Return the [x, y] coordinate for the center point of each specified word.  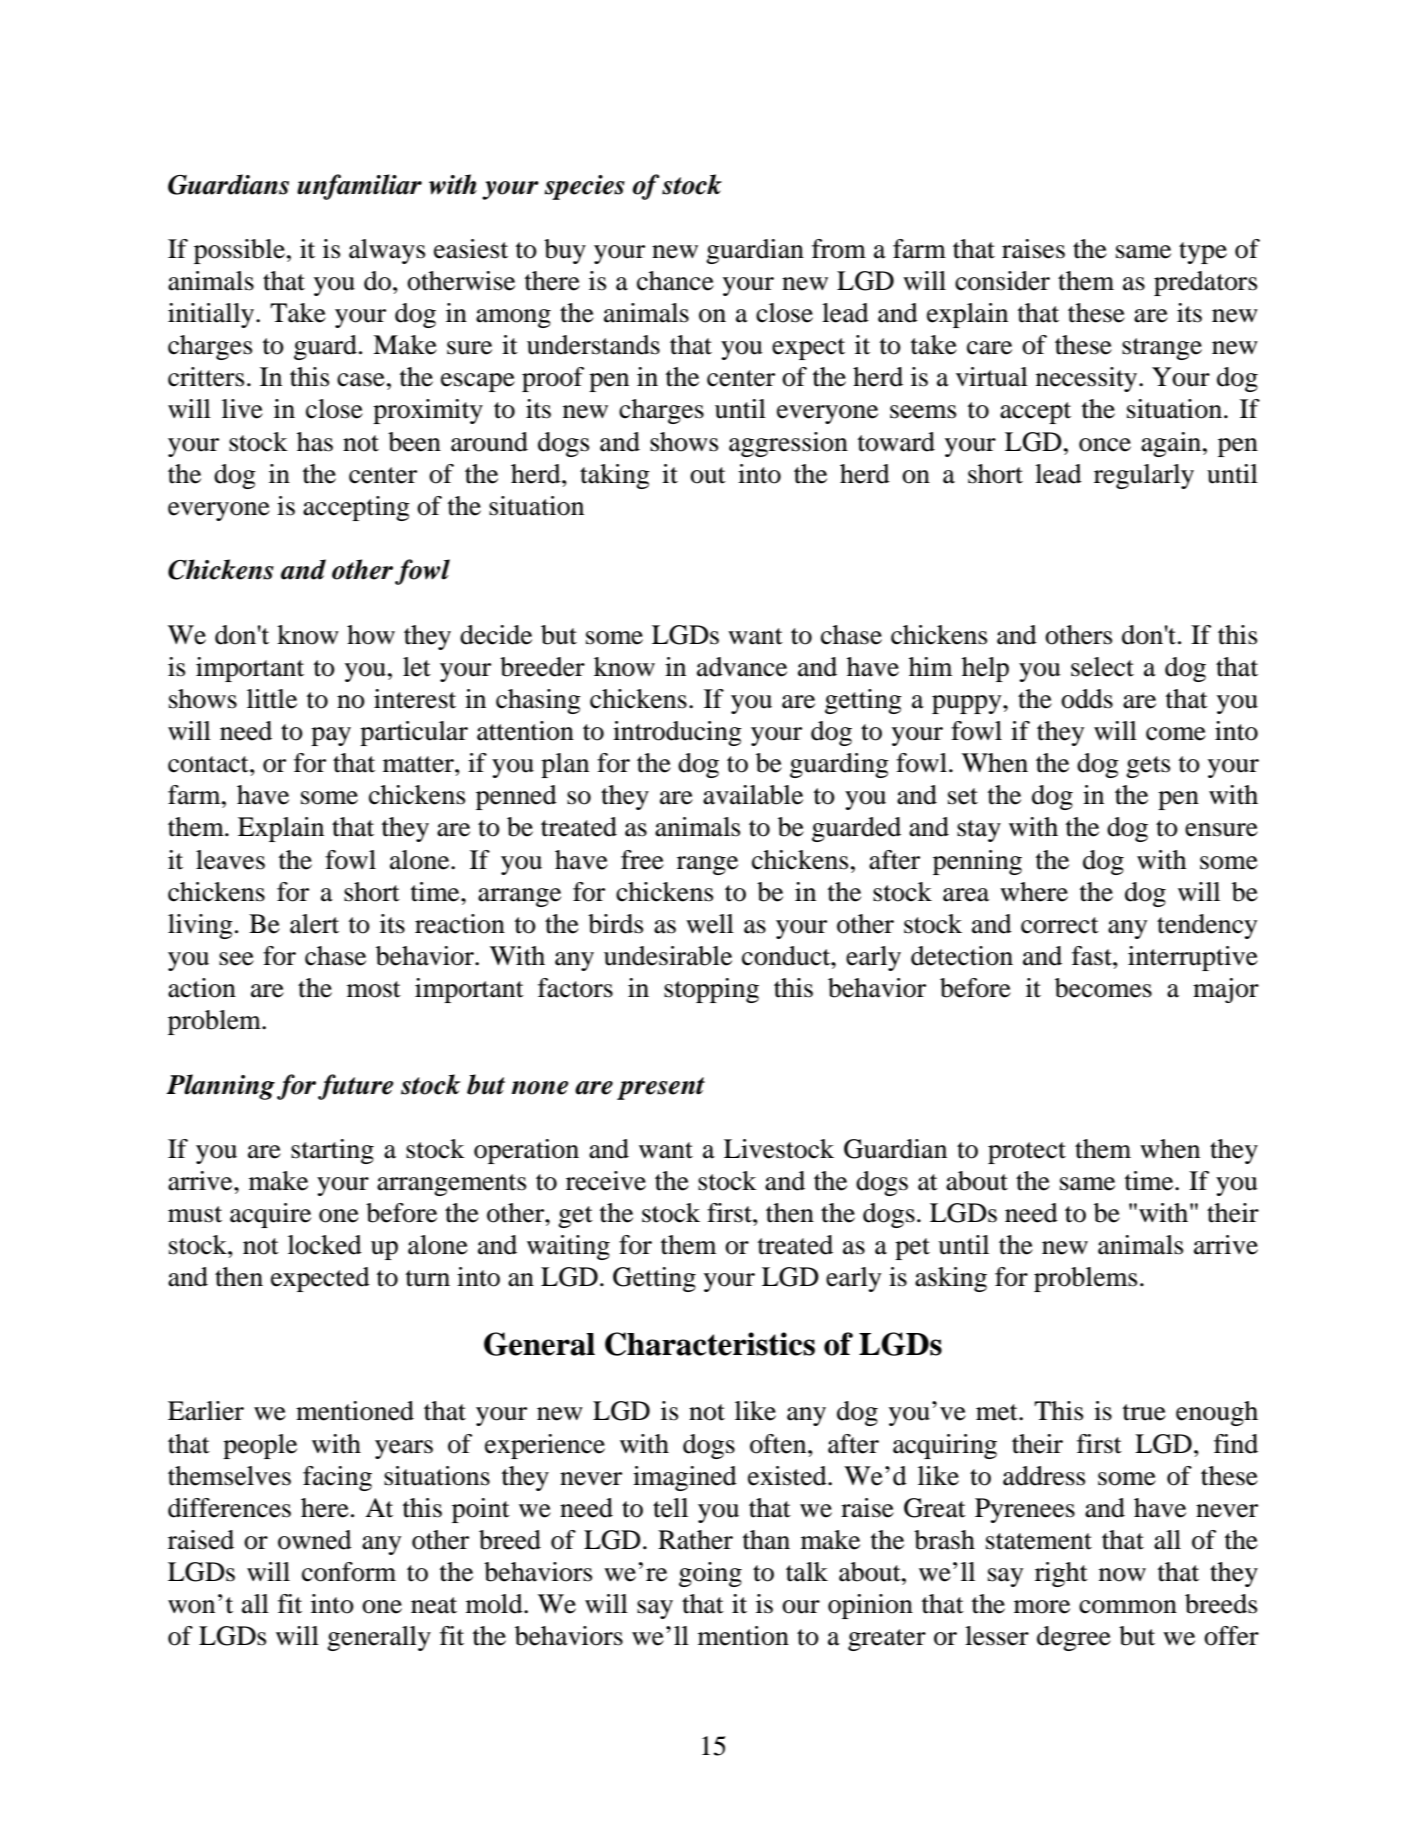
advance [742, 667]
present [661, 1088]
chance [675, 281]
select [1102, 667]
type [1203, 253]
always [387, 251]
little [272, 699]
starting [332, 1151]
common [1128, 1607]
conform [349, 1572]
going [710, 1574]
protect [1027, 1153]
